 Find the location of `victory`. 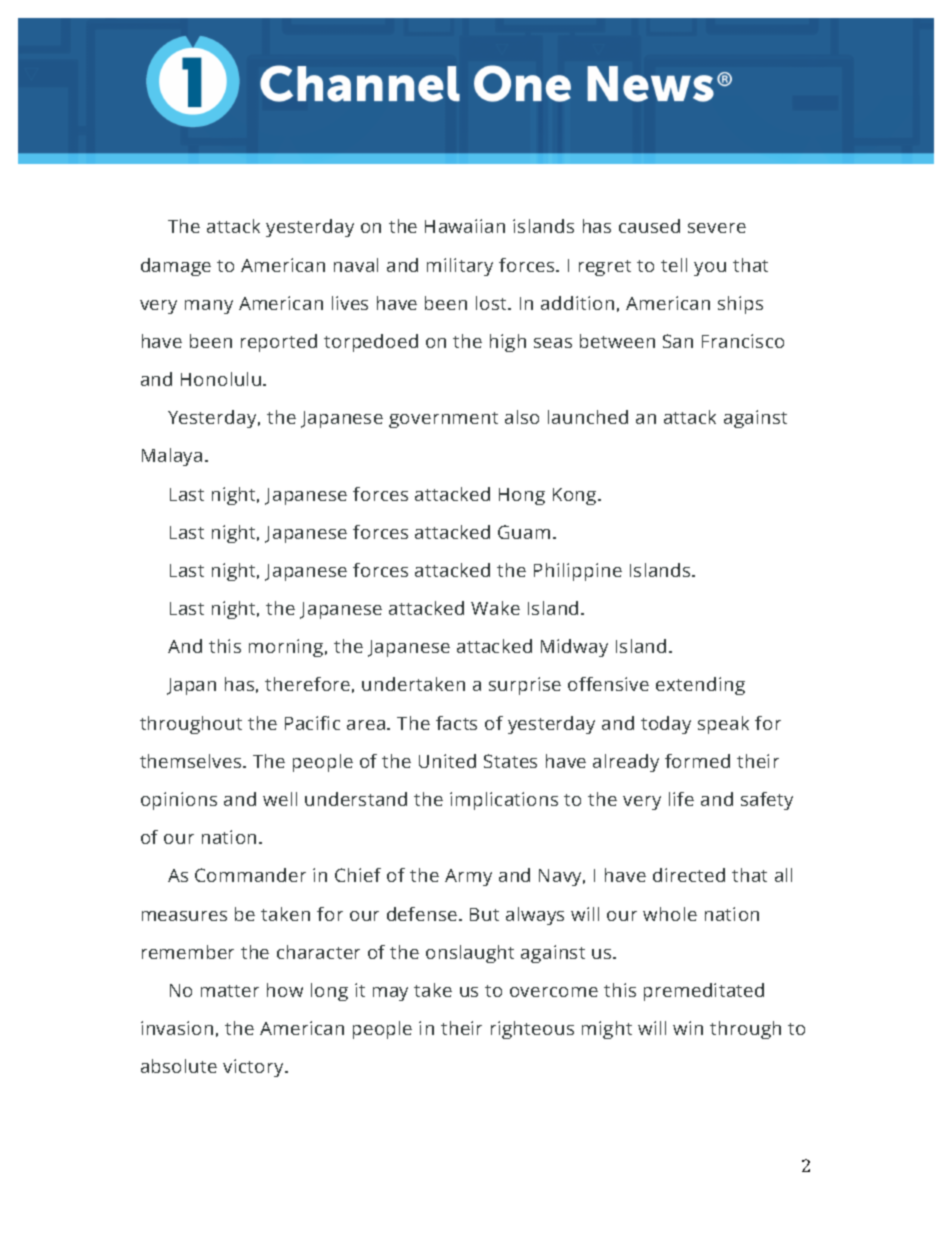

victory is located at coordinates (254, 1068).
